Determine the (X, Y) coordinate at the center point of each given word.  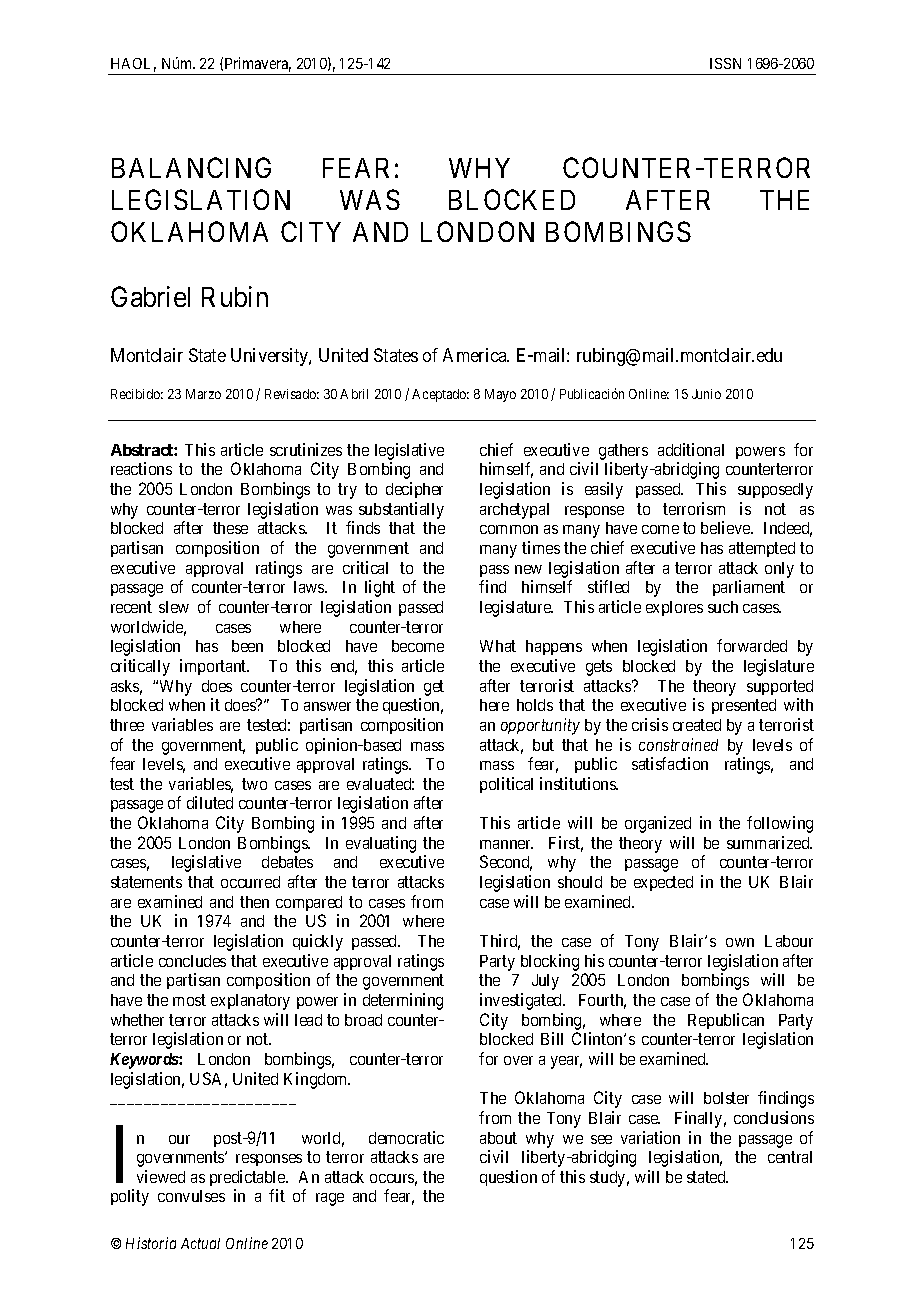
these (230, 528)
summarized (769, 842)
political (506, 785)
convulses (191, 1196)
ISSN (725, 63)
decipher (414, 490)
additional (691, 449)
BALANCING (191, 167)
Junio (706, 394)
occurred (250, 882)
